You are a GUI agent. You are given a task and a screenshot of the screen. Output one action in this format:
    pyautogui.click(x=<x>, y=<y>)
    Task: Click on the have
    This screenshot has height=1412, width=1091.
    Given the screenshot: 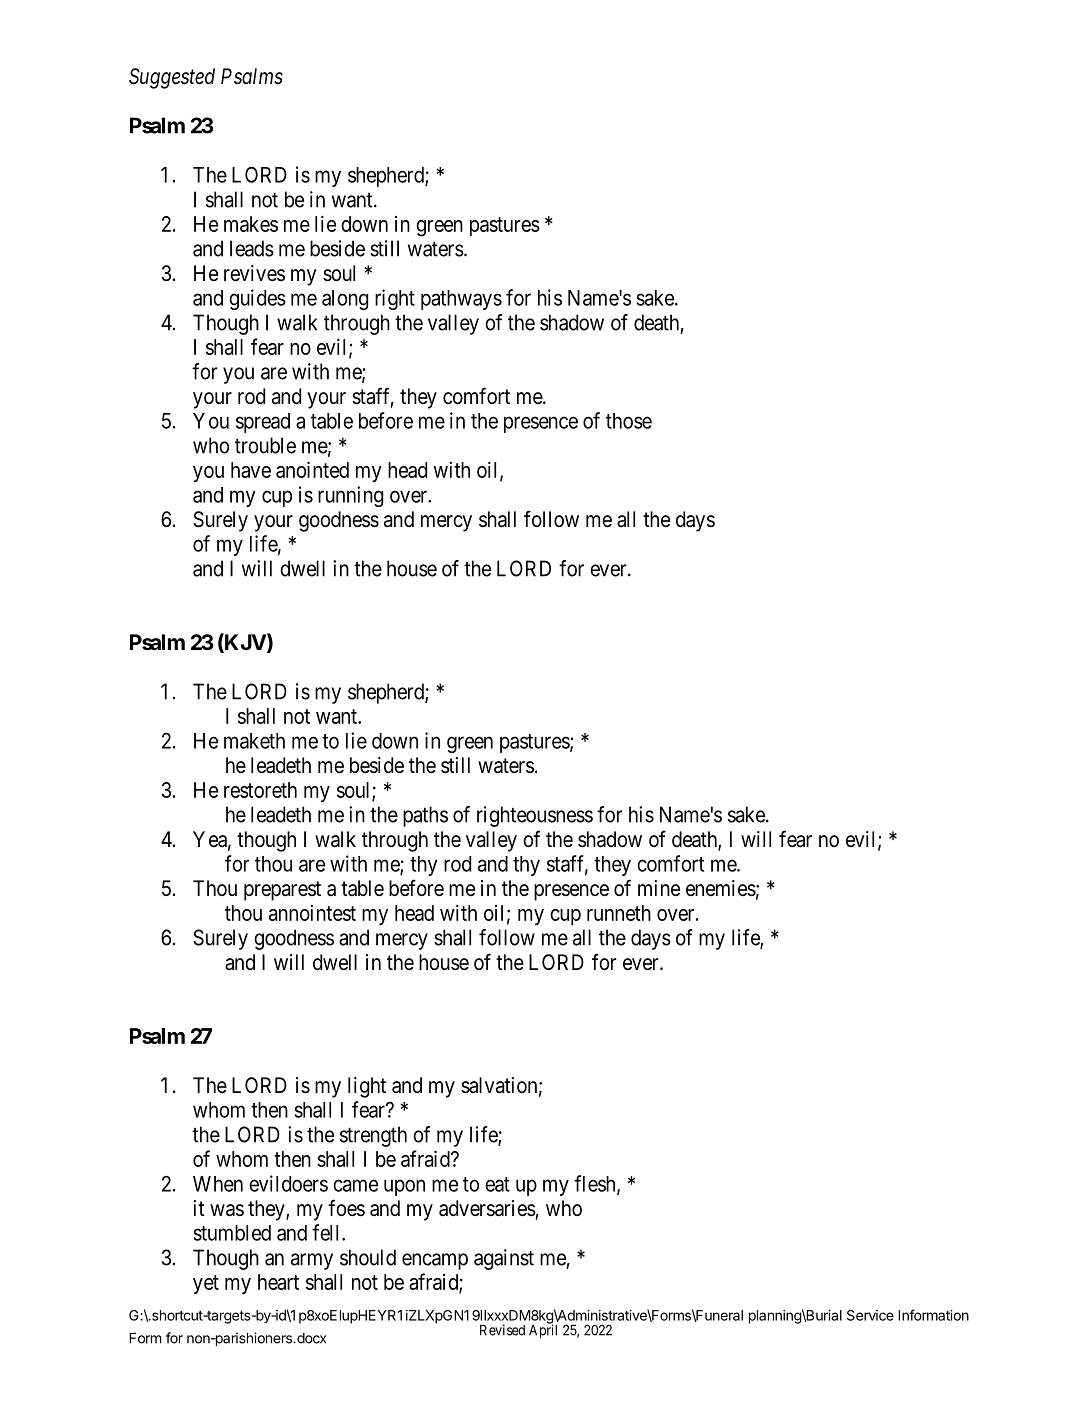 What is the action you would take?
    pyautogui.click(x=251, y=470)
